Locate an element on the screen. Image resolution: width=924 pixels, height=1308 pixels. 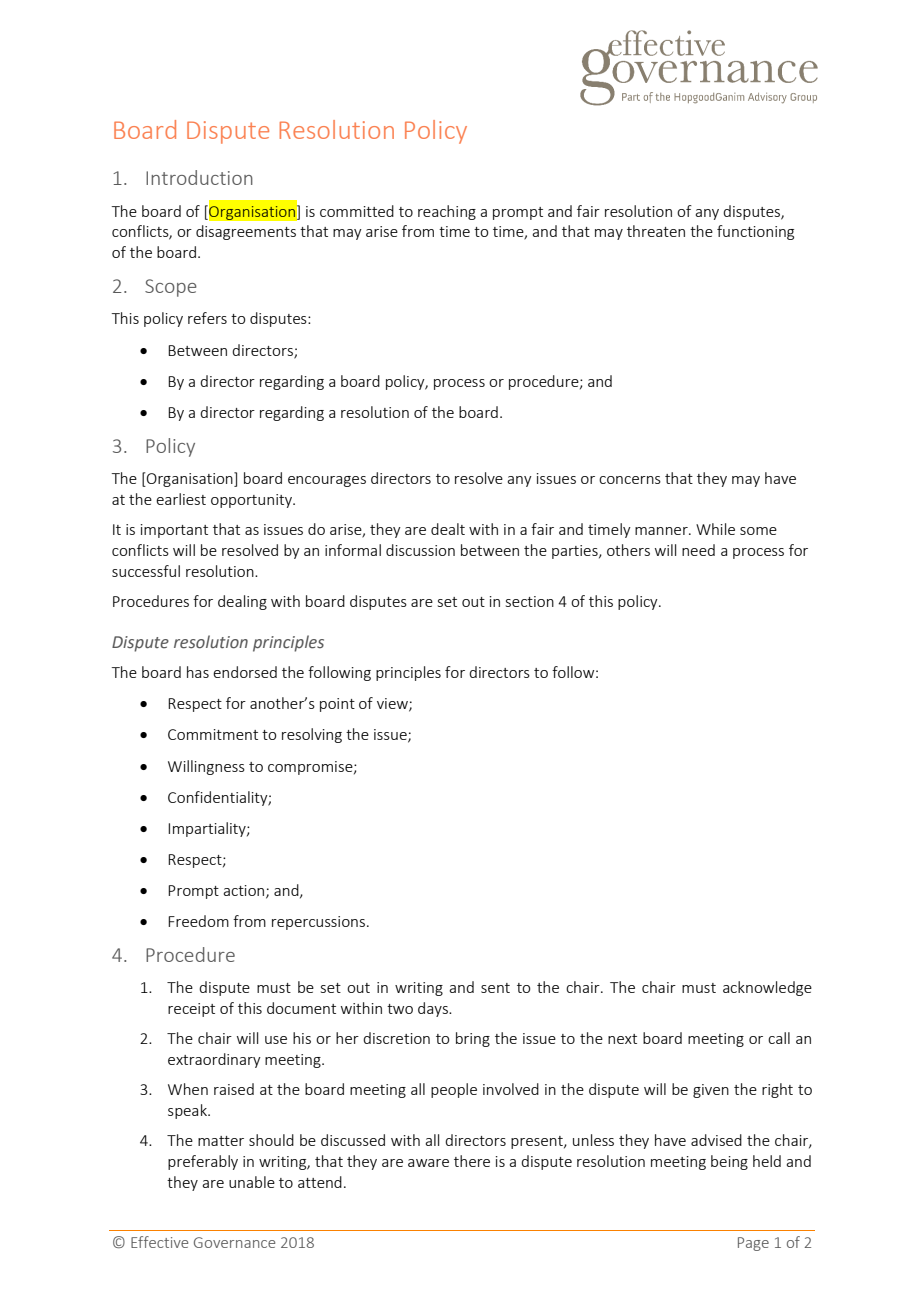
Page is located at coordinates (753, 1244).
